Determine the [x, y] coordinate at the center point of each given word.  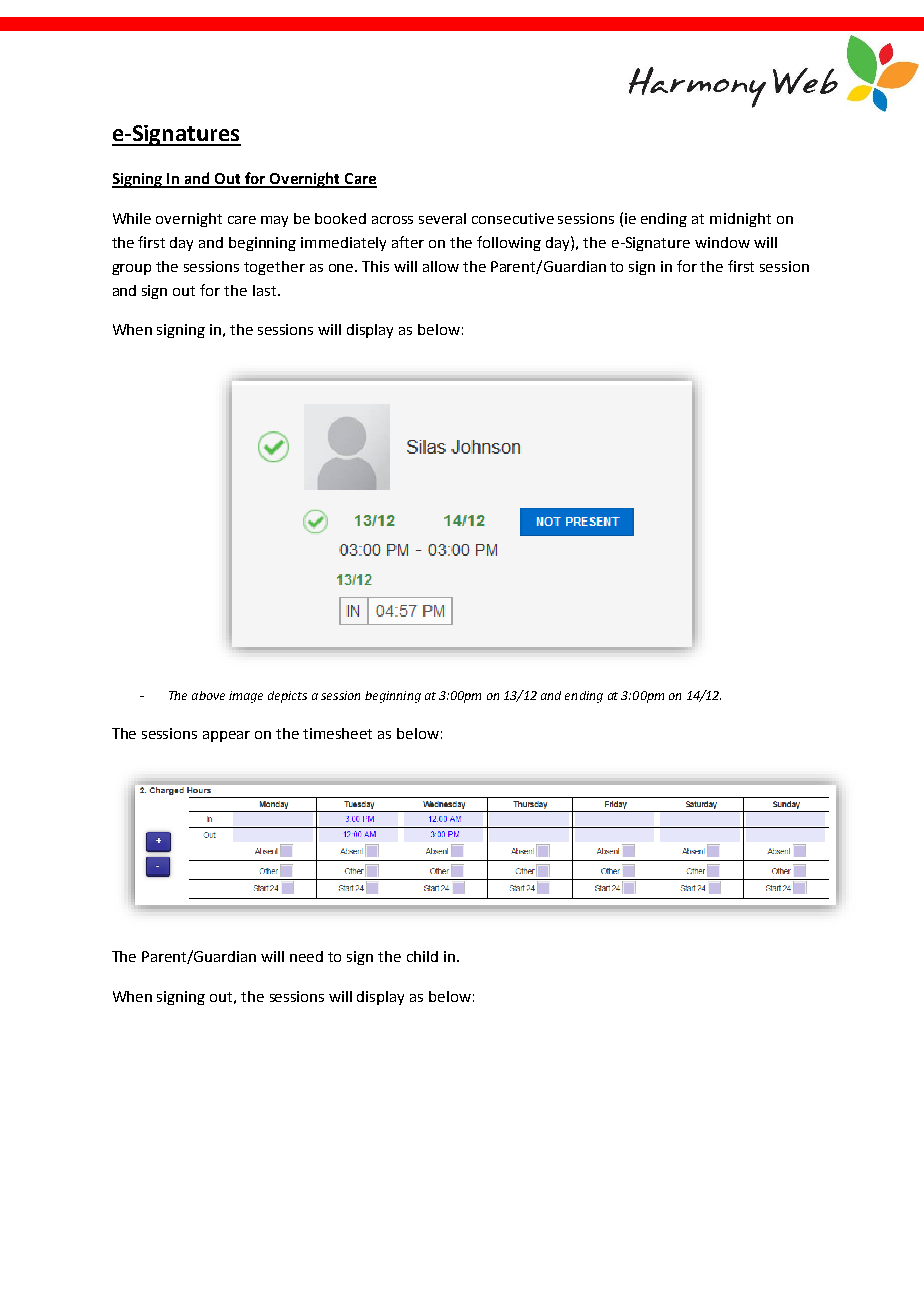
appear [226, 736]
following [509, 243]
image [246, 697]
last [264, 290]
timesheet [337, 733]
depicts [287, 697]
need [306, 956]
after [408, 242]
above [208, 695]
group [131, 269]
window [722, 242]
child [422, 956]
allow [441, 266]
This [375, 266]
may [274, 221]
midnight [740, 220]
